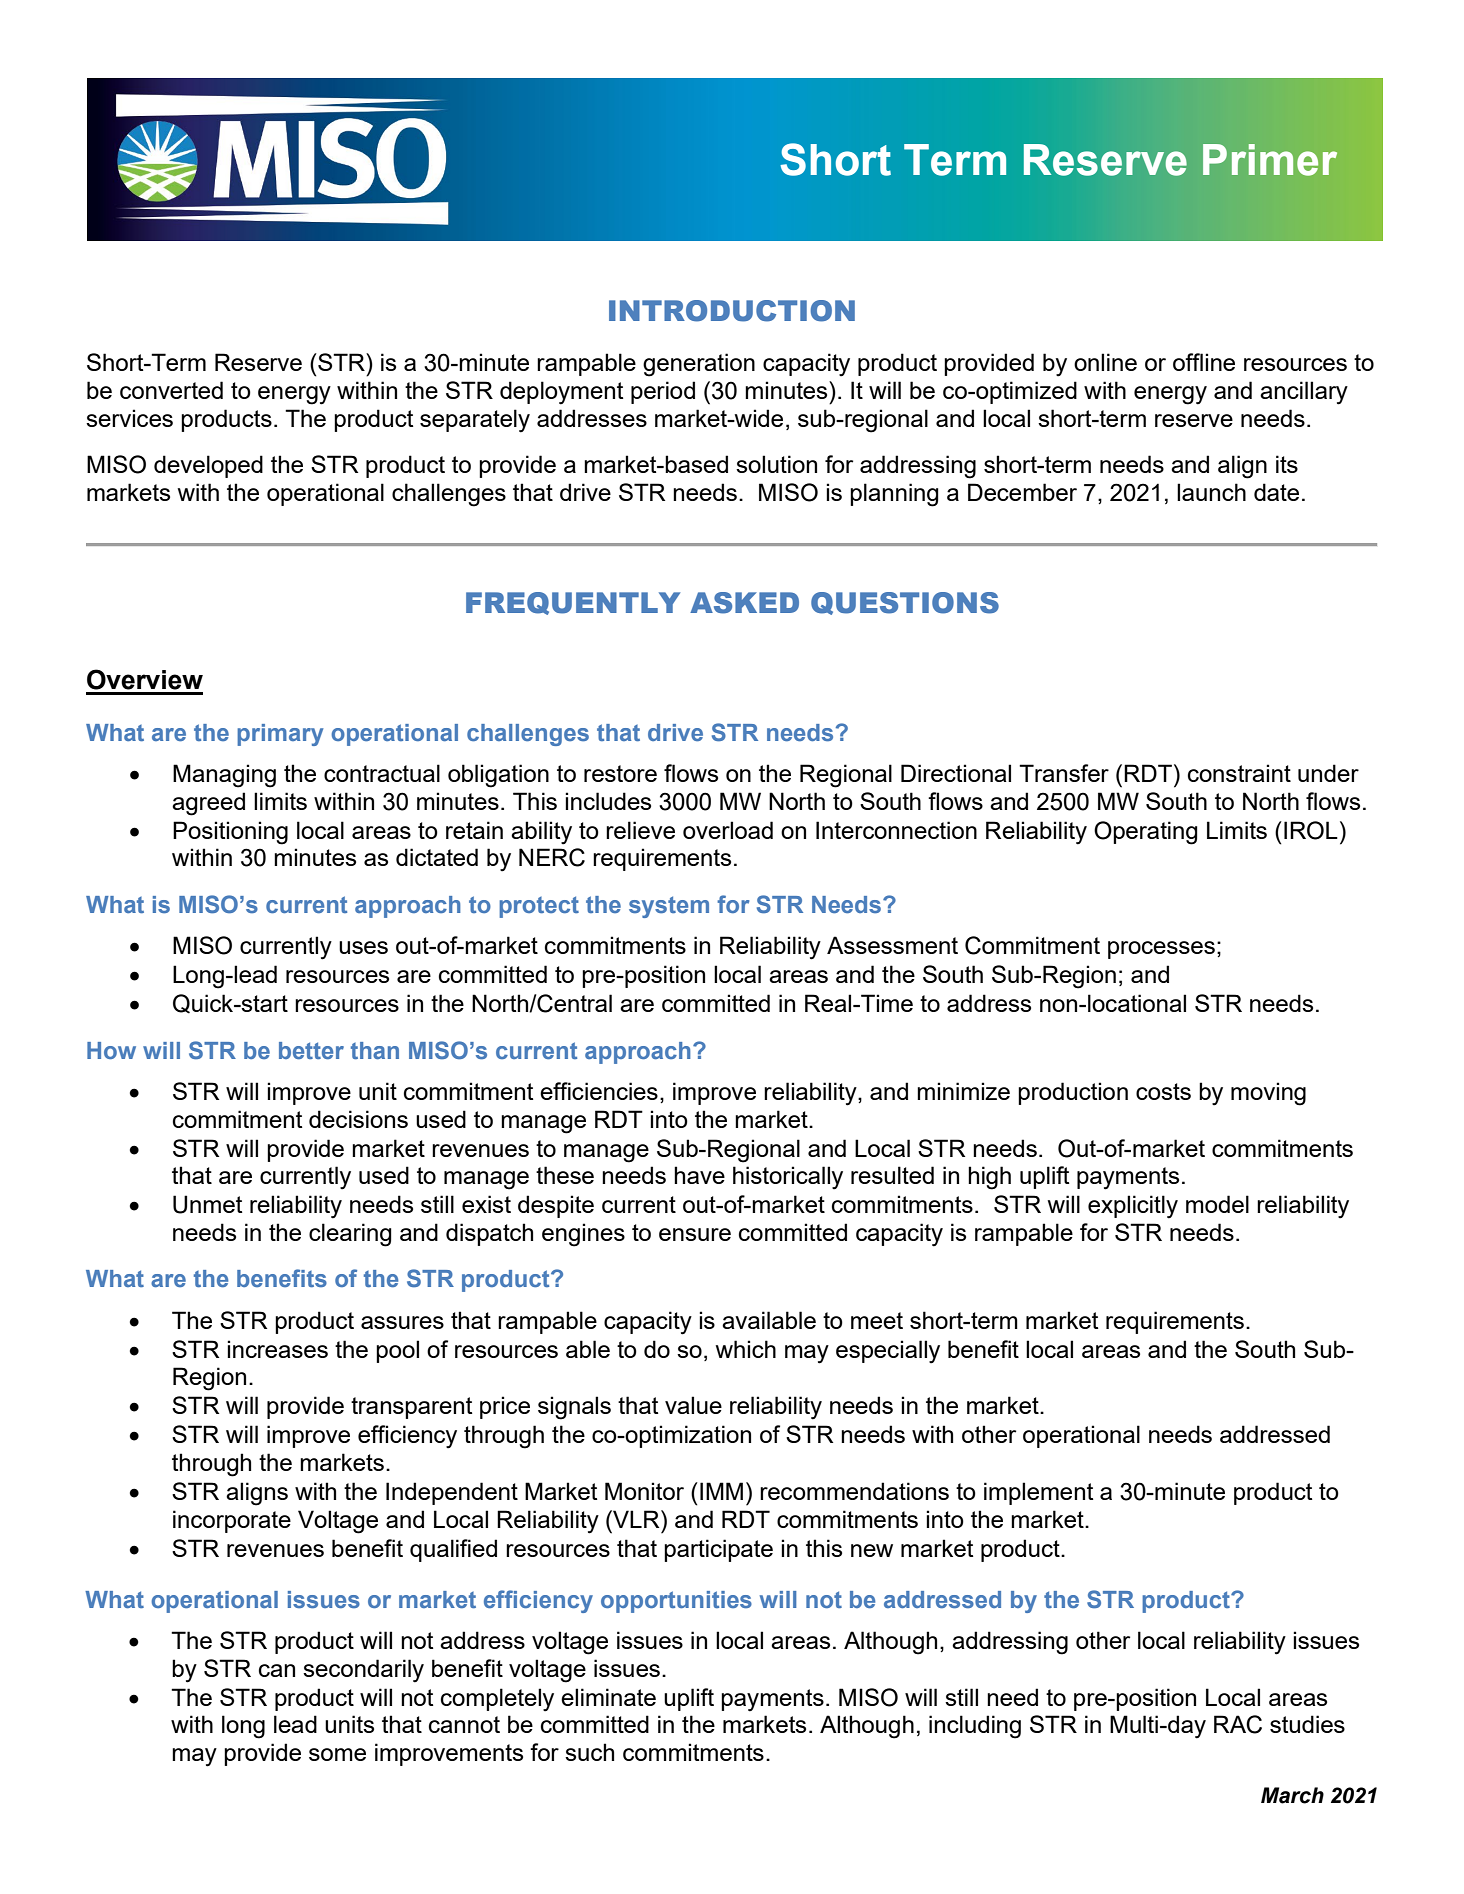 This screenshot has height=1894, width=1464. Describe the element at coordinates (745, 1349) in the screenshot. I see `which` at that location.
